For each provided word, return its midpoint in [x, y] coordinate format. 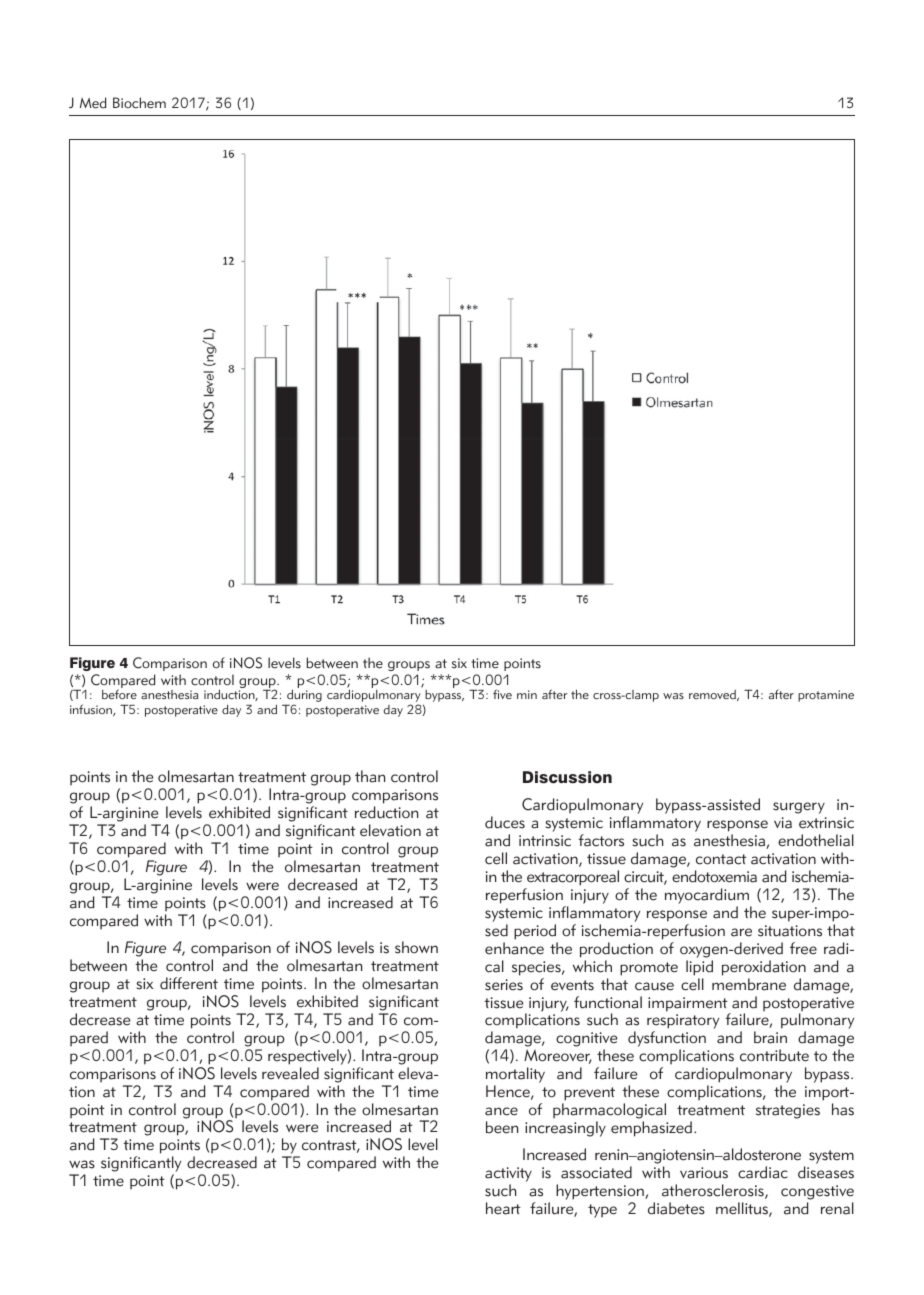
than [370, 776]
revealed [290, 1073]
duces [505, 822]
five [502, 694]
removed [713, 695]
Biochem [139, 103]
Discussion [567, 777]
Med [93, 103]
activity [508, 1176]
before [119, 694]
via [783, 823]
